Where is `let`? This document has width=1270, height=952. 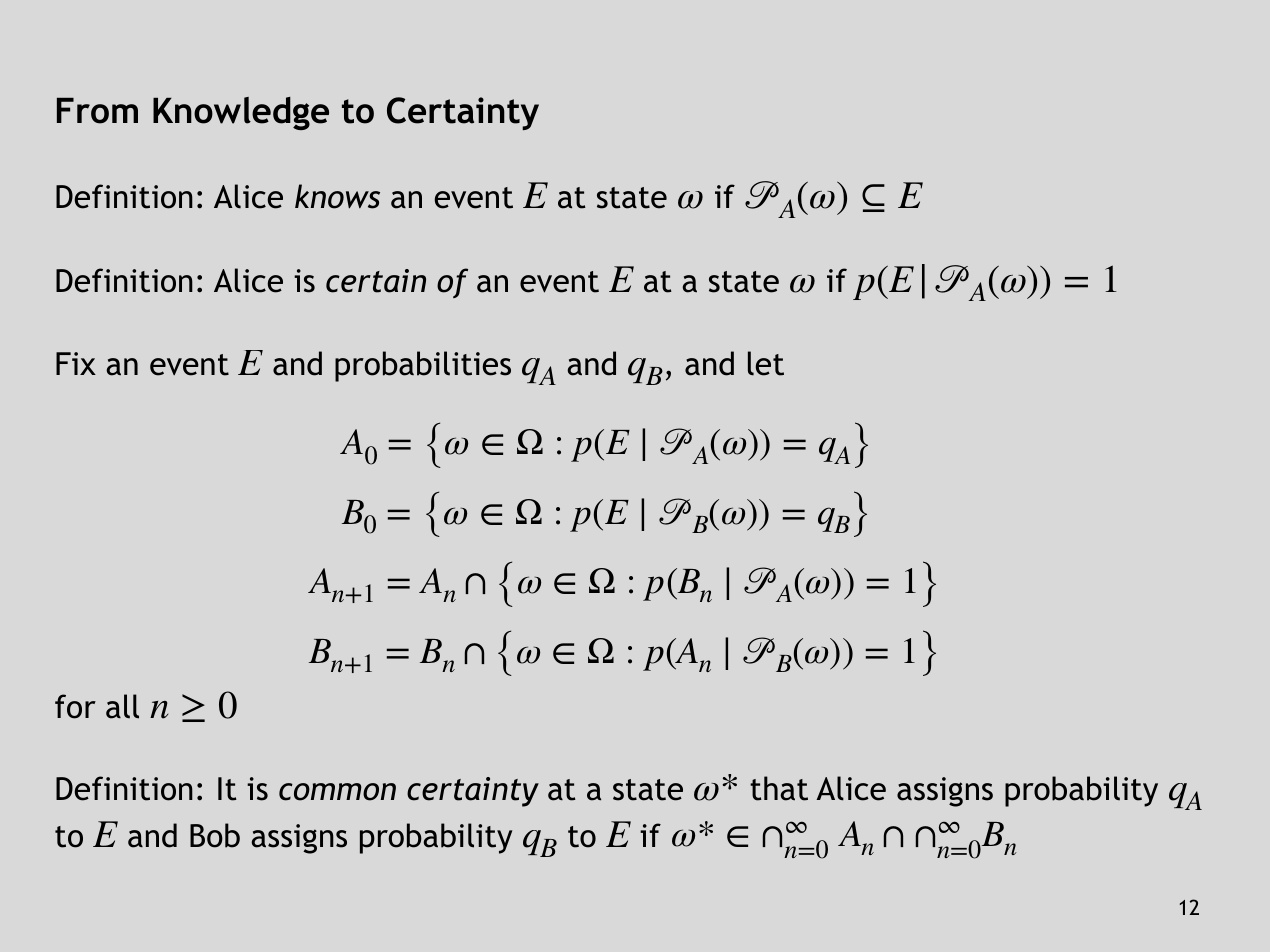
let is located at coordinates (766, 363).
